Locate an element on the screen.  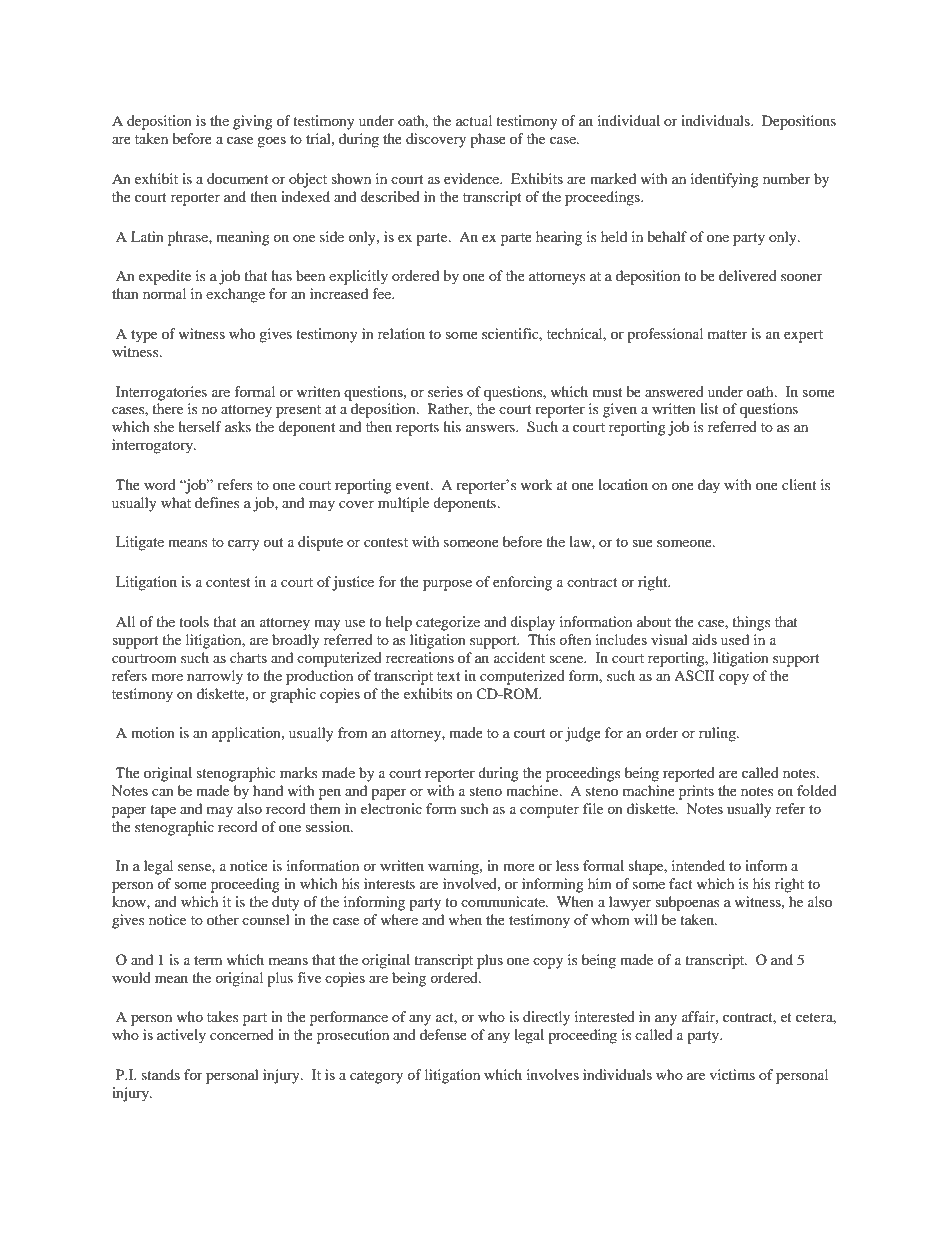
motion is located at coordinates (153, 732).
